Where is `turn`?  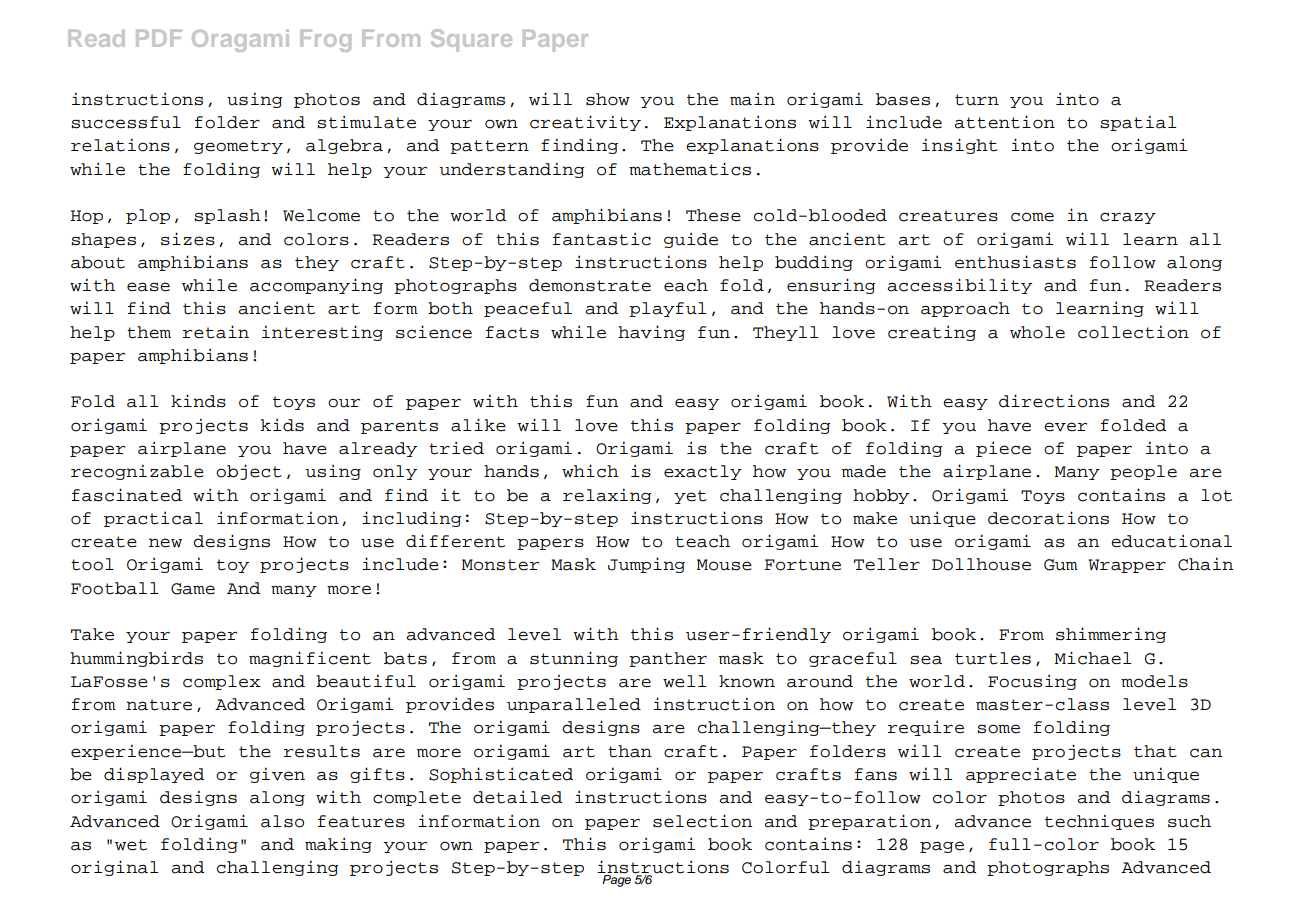 turn is located at coordinates (977, 100).
